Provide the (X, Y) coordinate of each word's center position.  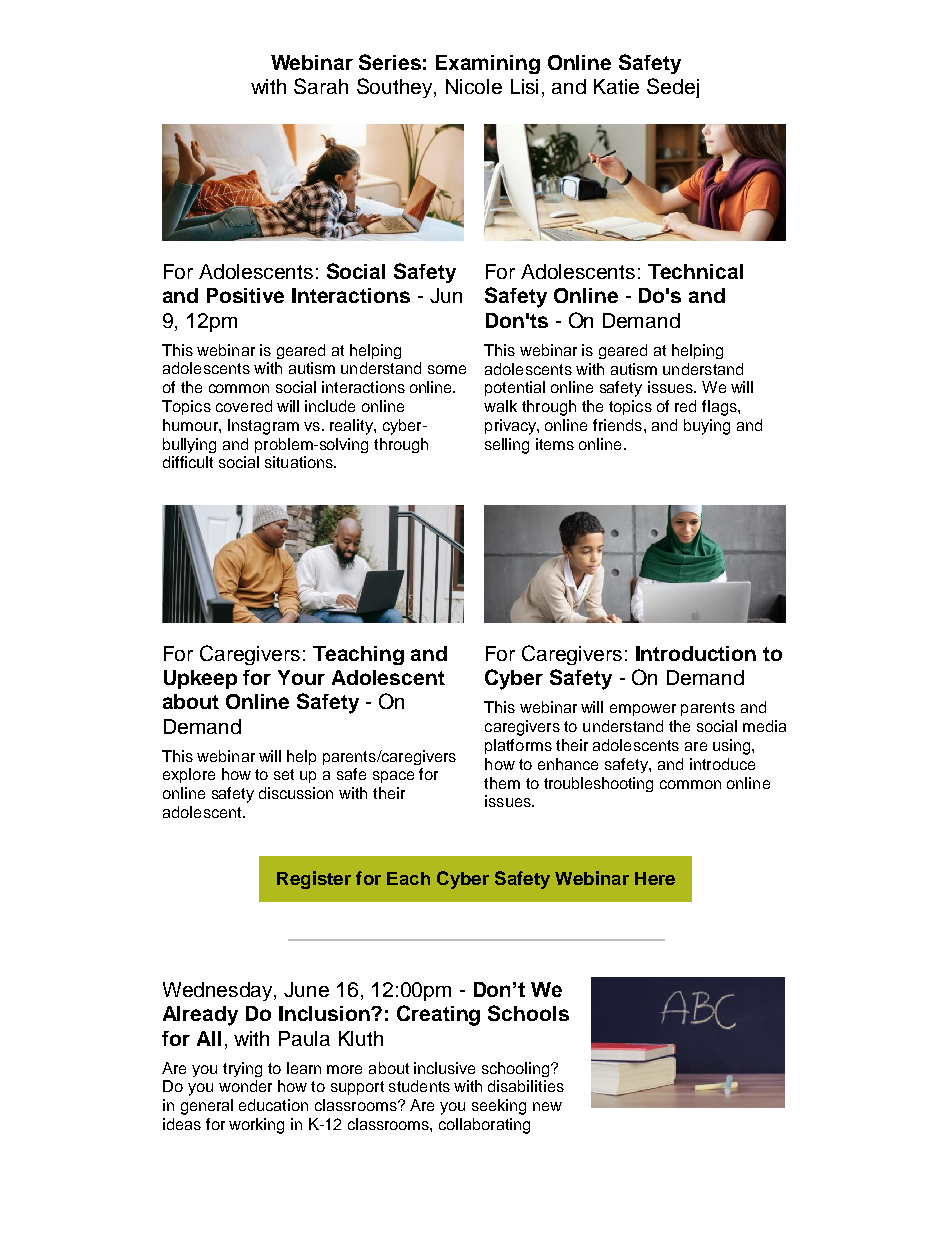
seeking (499, 1107)
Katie (616, 86)
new (547, 1106)
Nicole (474, 86)
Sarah (321, 86)
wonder (245, 1086)
